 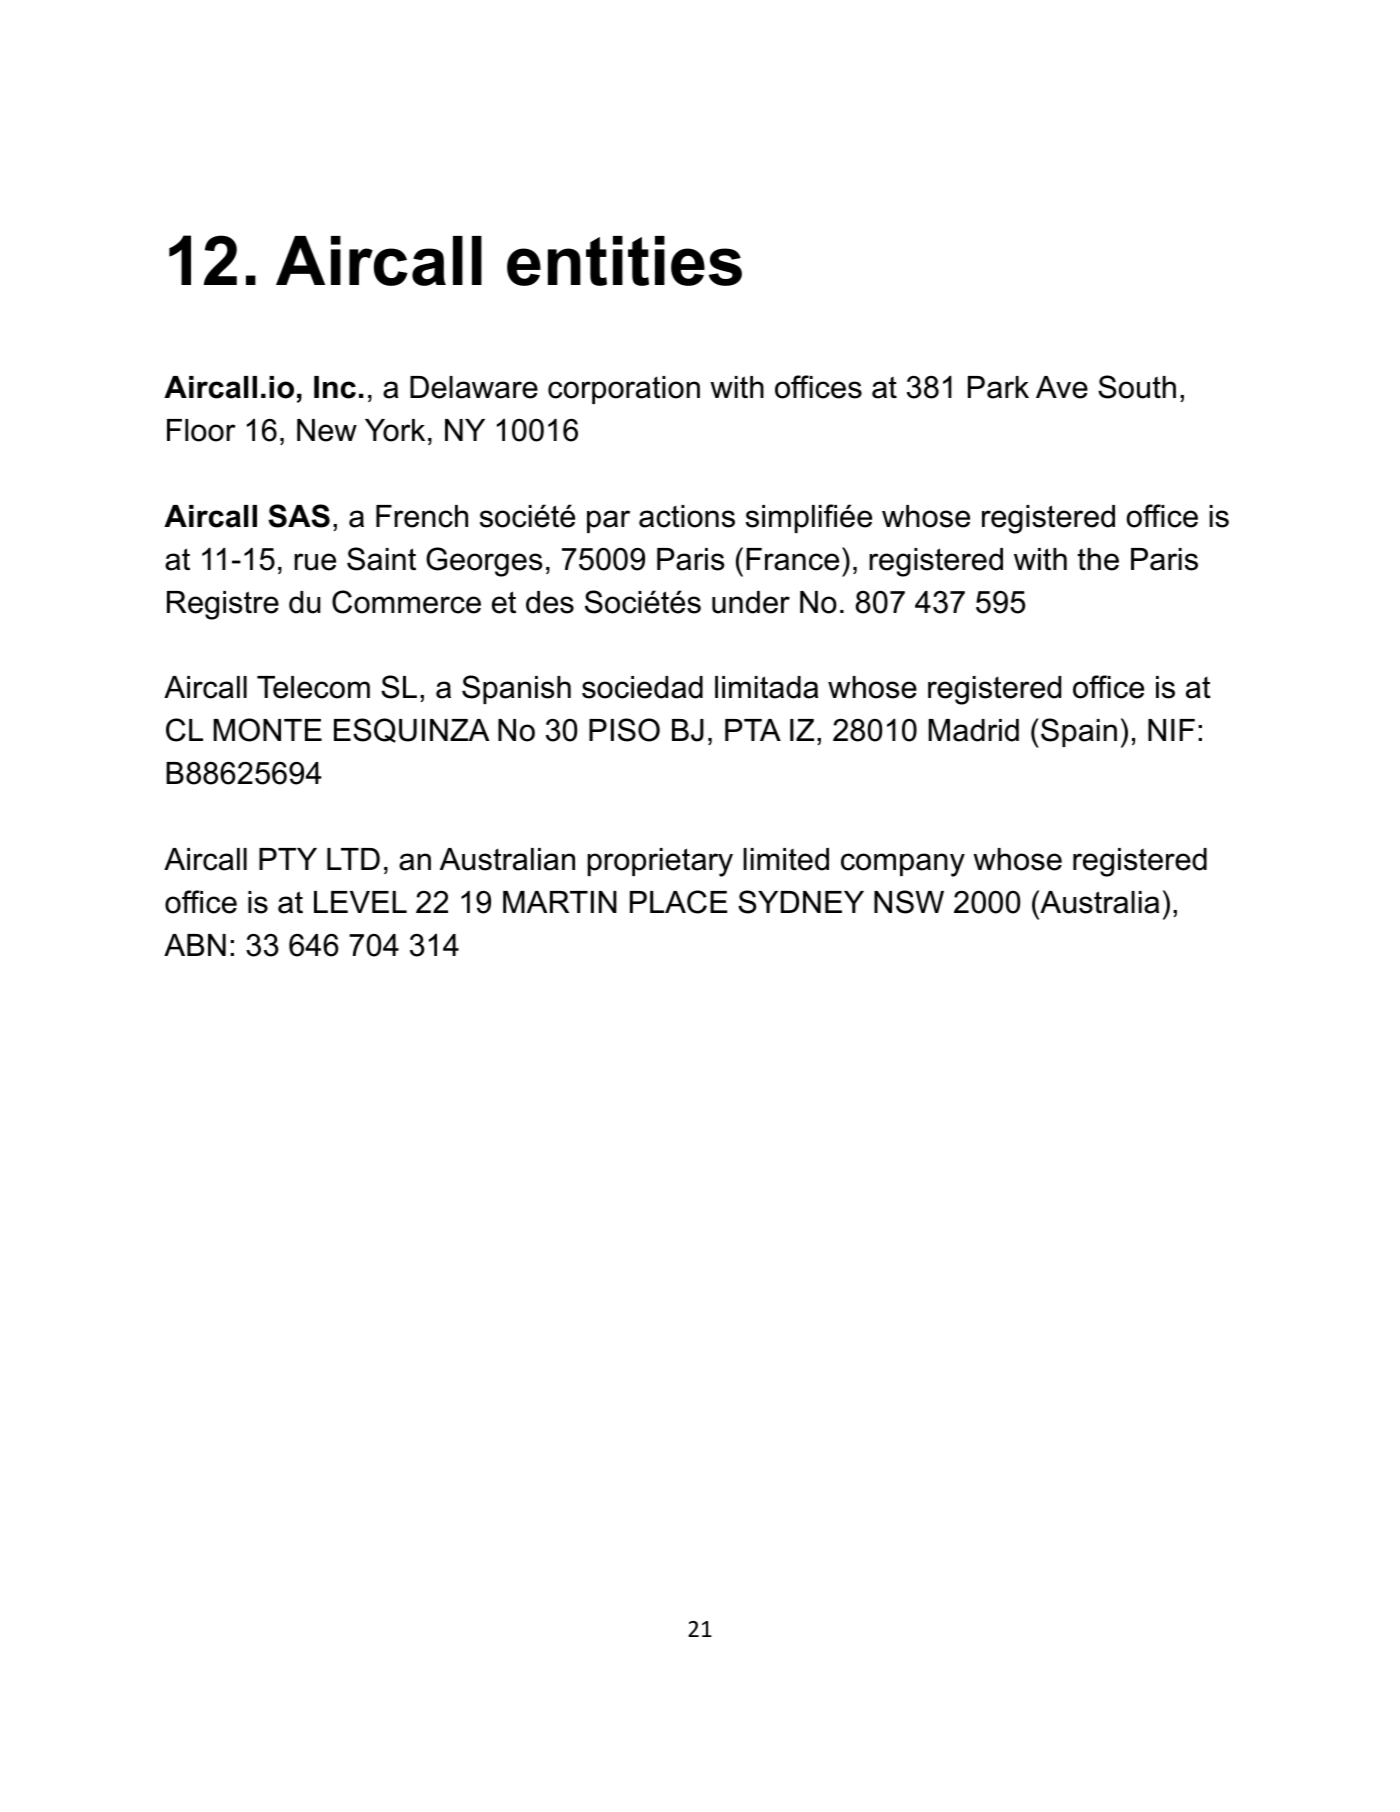 What do you see at coordinates (406, 602) in the screenshot?
I see `Commerce` at bounding box center [406, 602].
